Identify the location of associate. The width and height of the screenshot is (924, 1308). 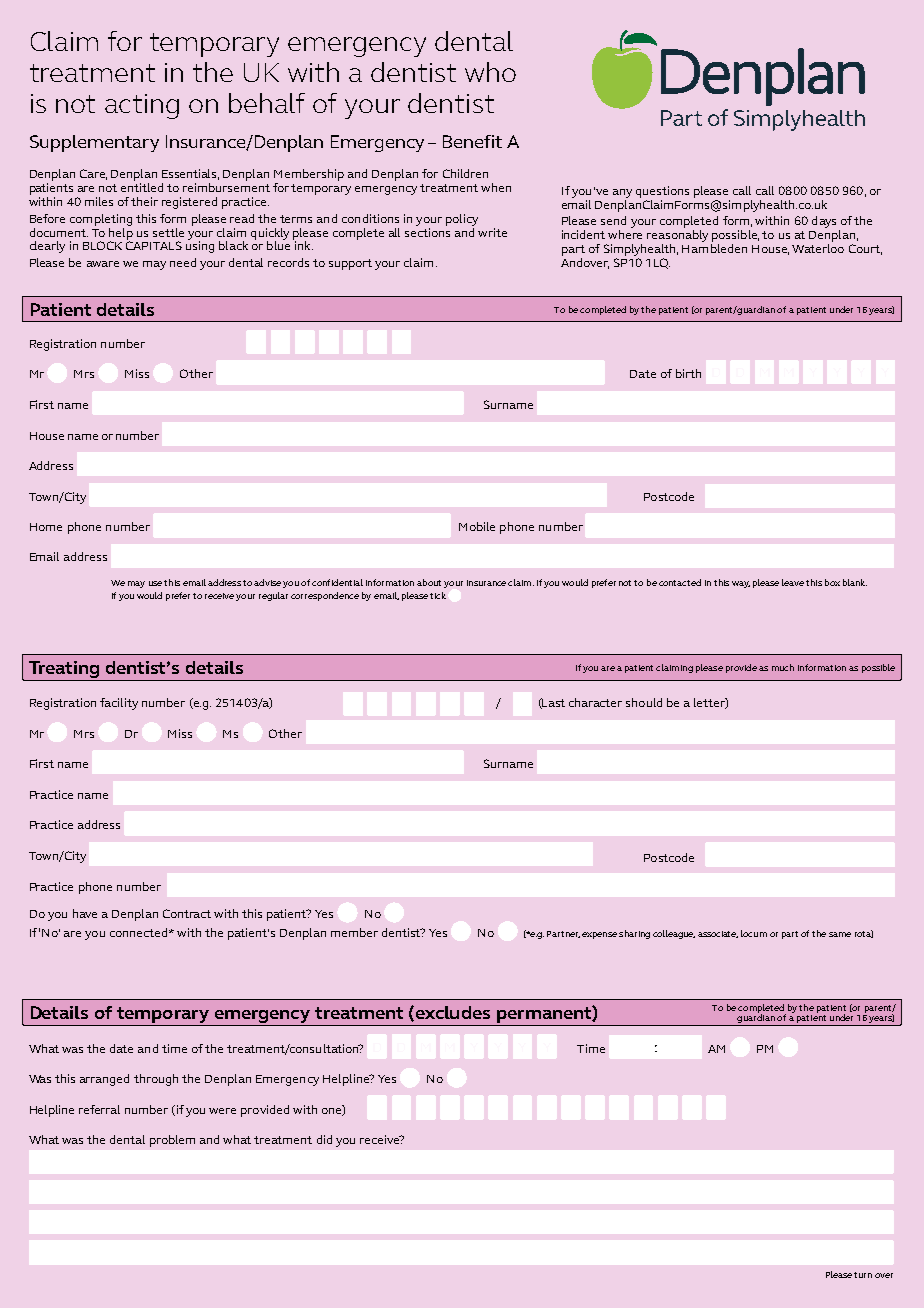
(718, 934).
